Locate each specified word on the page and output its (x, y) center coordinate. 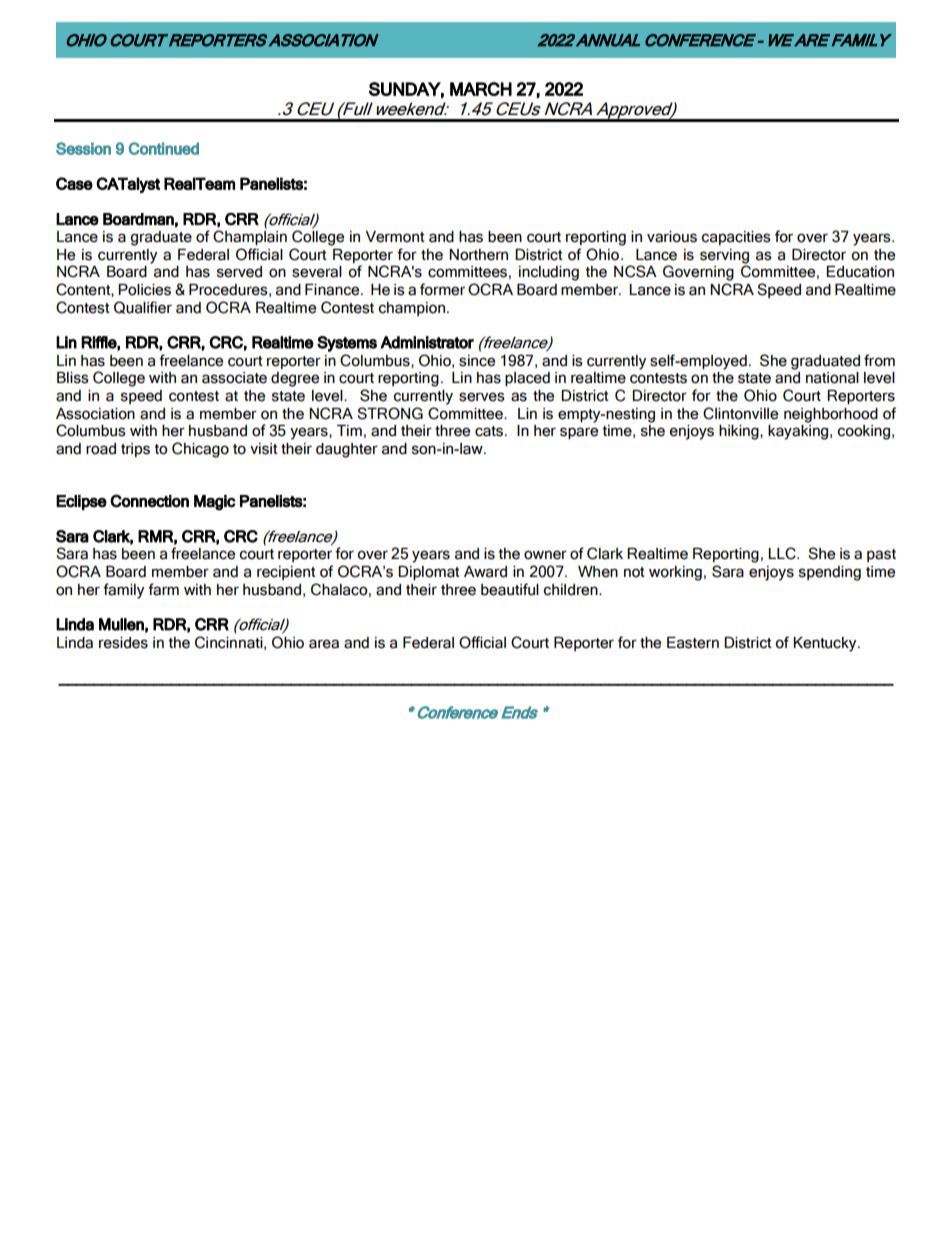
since (477, 361)
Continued (164, 148)
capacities (736, 238)
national (832, 378)
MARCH (481, 89)
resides (123, 643)
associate (234, 378)
